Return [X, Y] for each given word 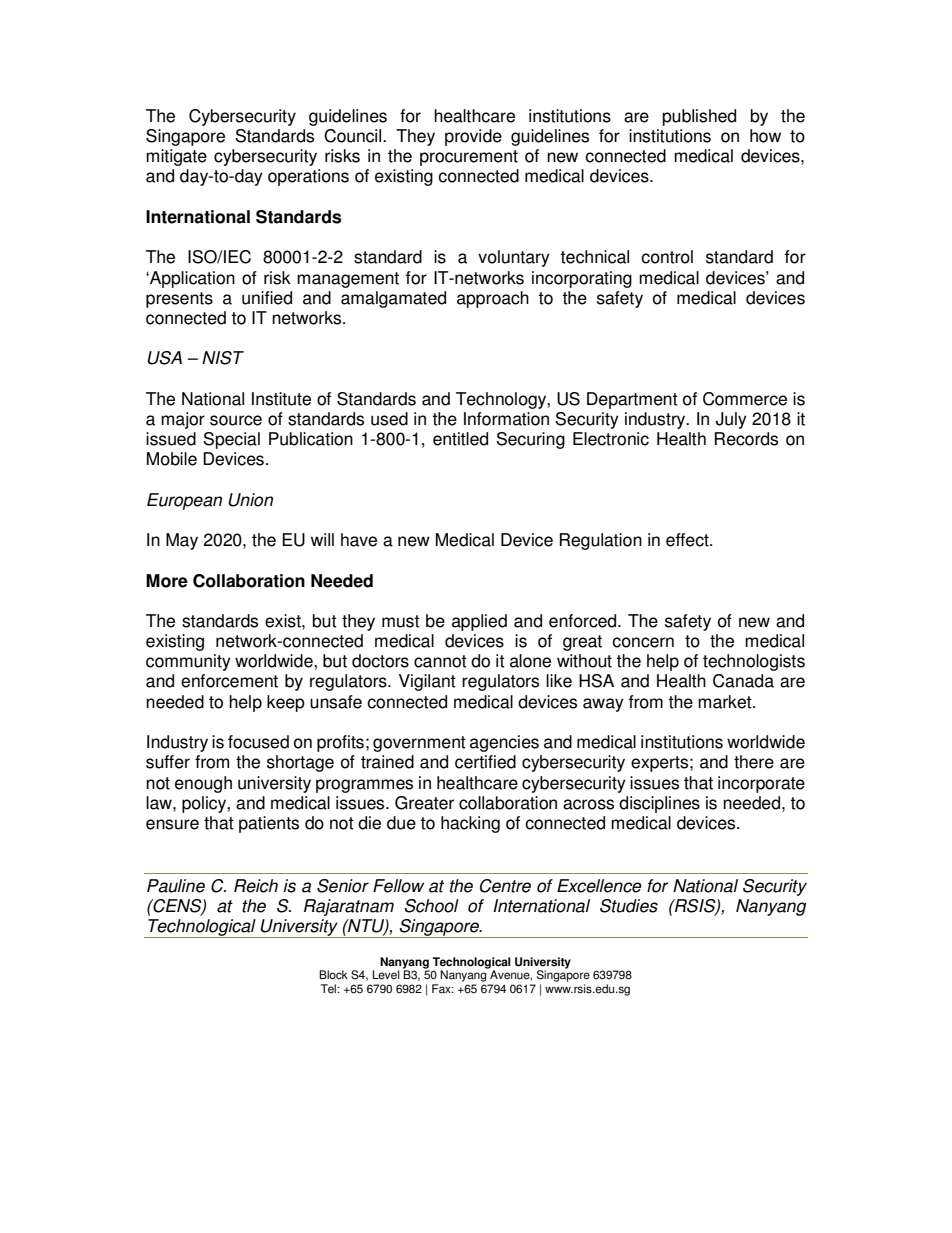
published [699, 117]
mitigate [176, 157]
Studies [629, 906]
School [432, 906]
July [731, 420]
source [236, 420]
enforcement [229, 681]
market [726, 702]
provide [473, 137]
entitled [460, 439]
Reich [256, 886]
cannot [440, 661]
